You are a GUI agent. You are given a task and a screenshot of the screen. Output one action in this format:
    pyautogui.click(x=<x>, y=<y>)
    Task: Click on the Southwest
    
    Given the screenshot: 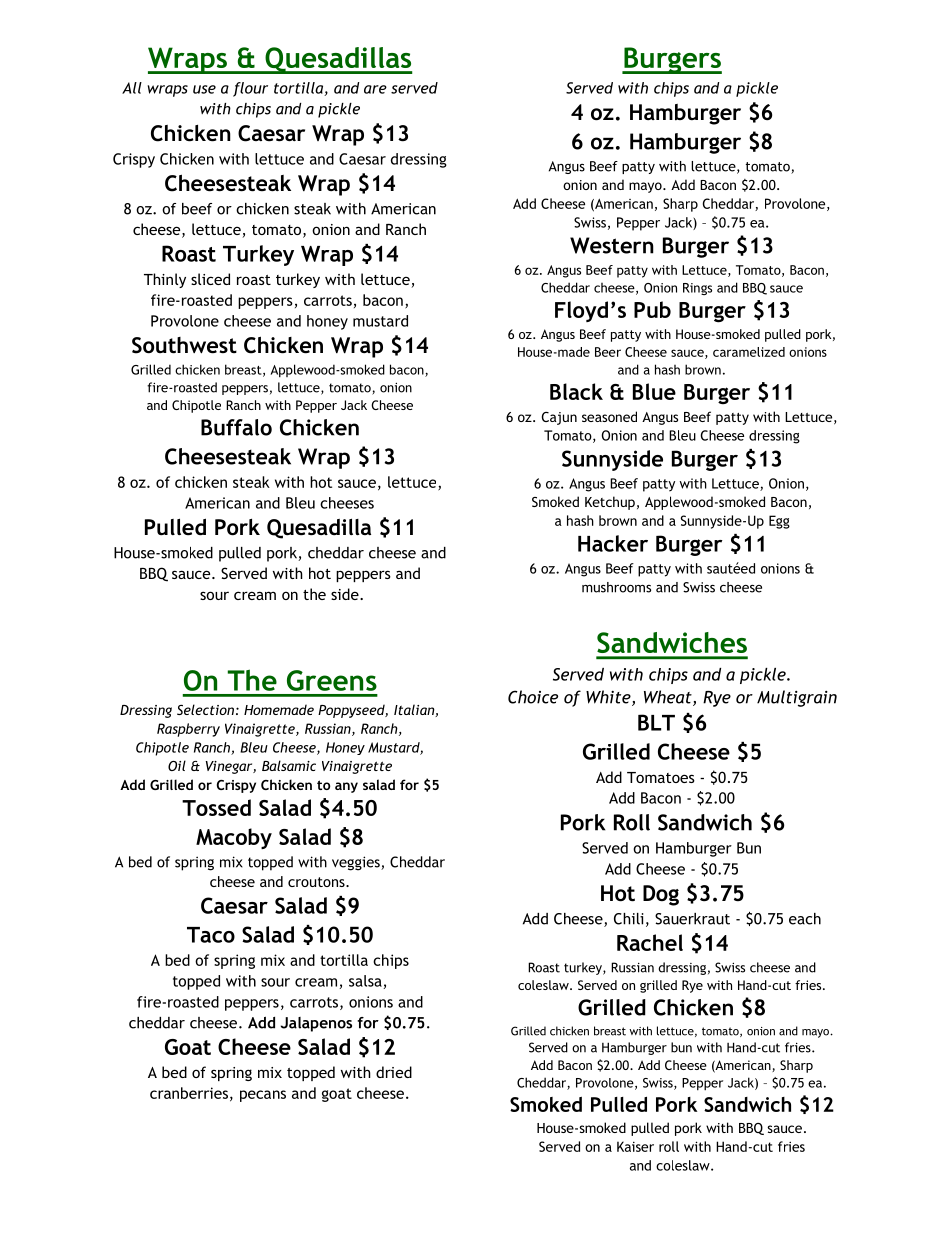 What is the action you would take?
    pyautogui.click(x=184, y=345)
